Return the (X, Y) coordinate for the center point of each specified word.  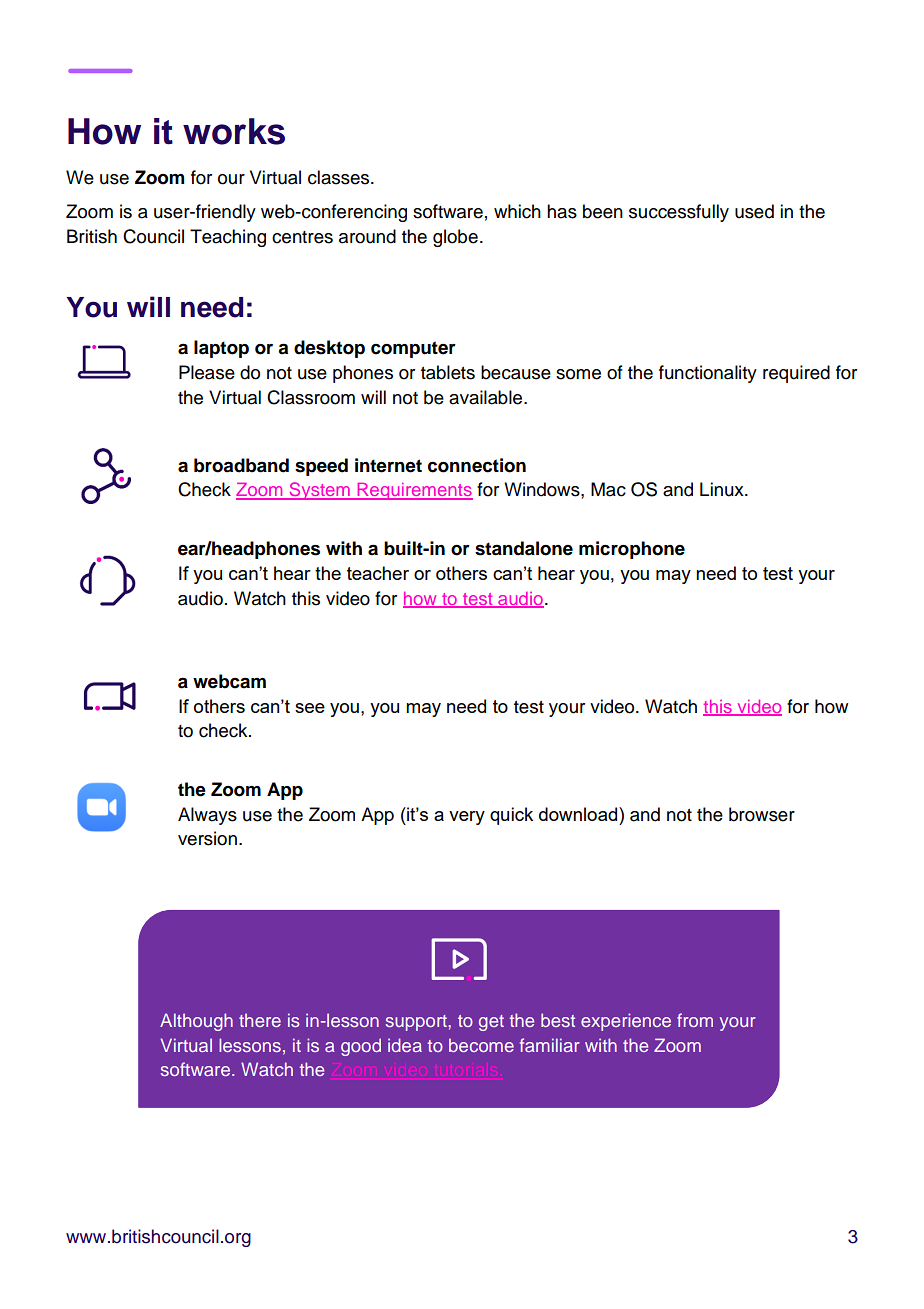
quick (511, 816)
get (491, 1023)
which (517, 211)
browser (762, 814)
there (260, 1020)
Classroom (311, 397)
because (516, 372)
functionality (708, 374)
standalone (524, 548)
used (754, 211)
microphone (632, 550)
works (234, 131)
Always (207, 816)
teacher (378, 573)
